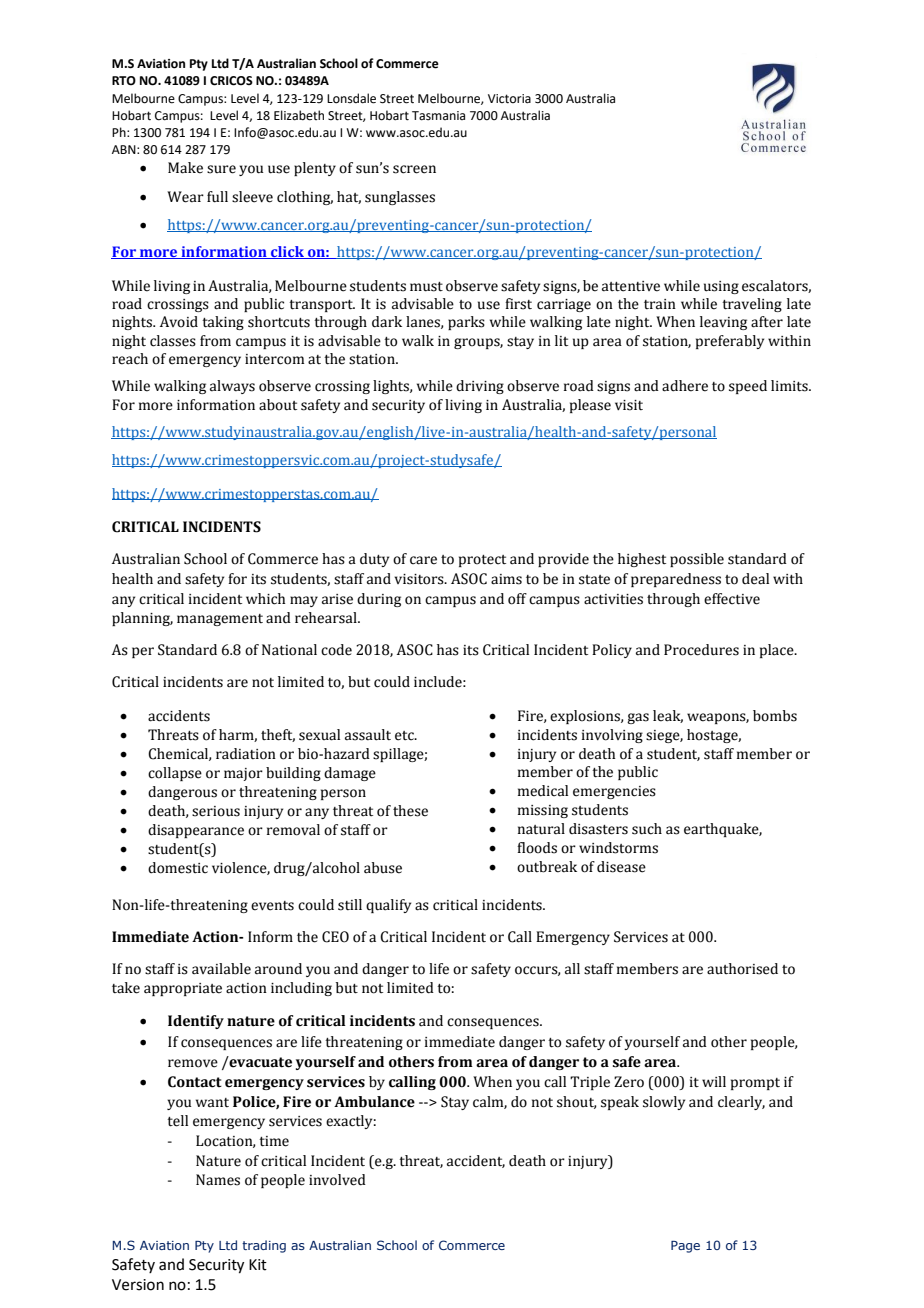 The height and width of the screenshot is (1308, 924). What do you see at coordinates (185, 168) in the screenshot?
I see `Make` at bounding box center [185, 168].
